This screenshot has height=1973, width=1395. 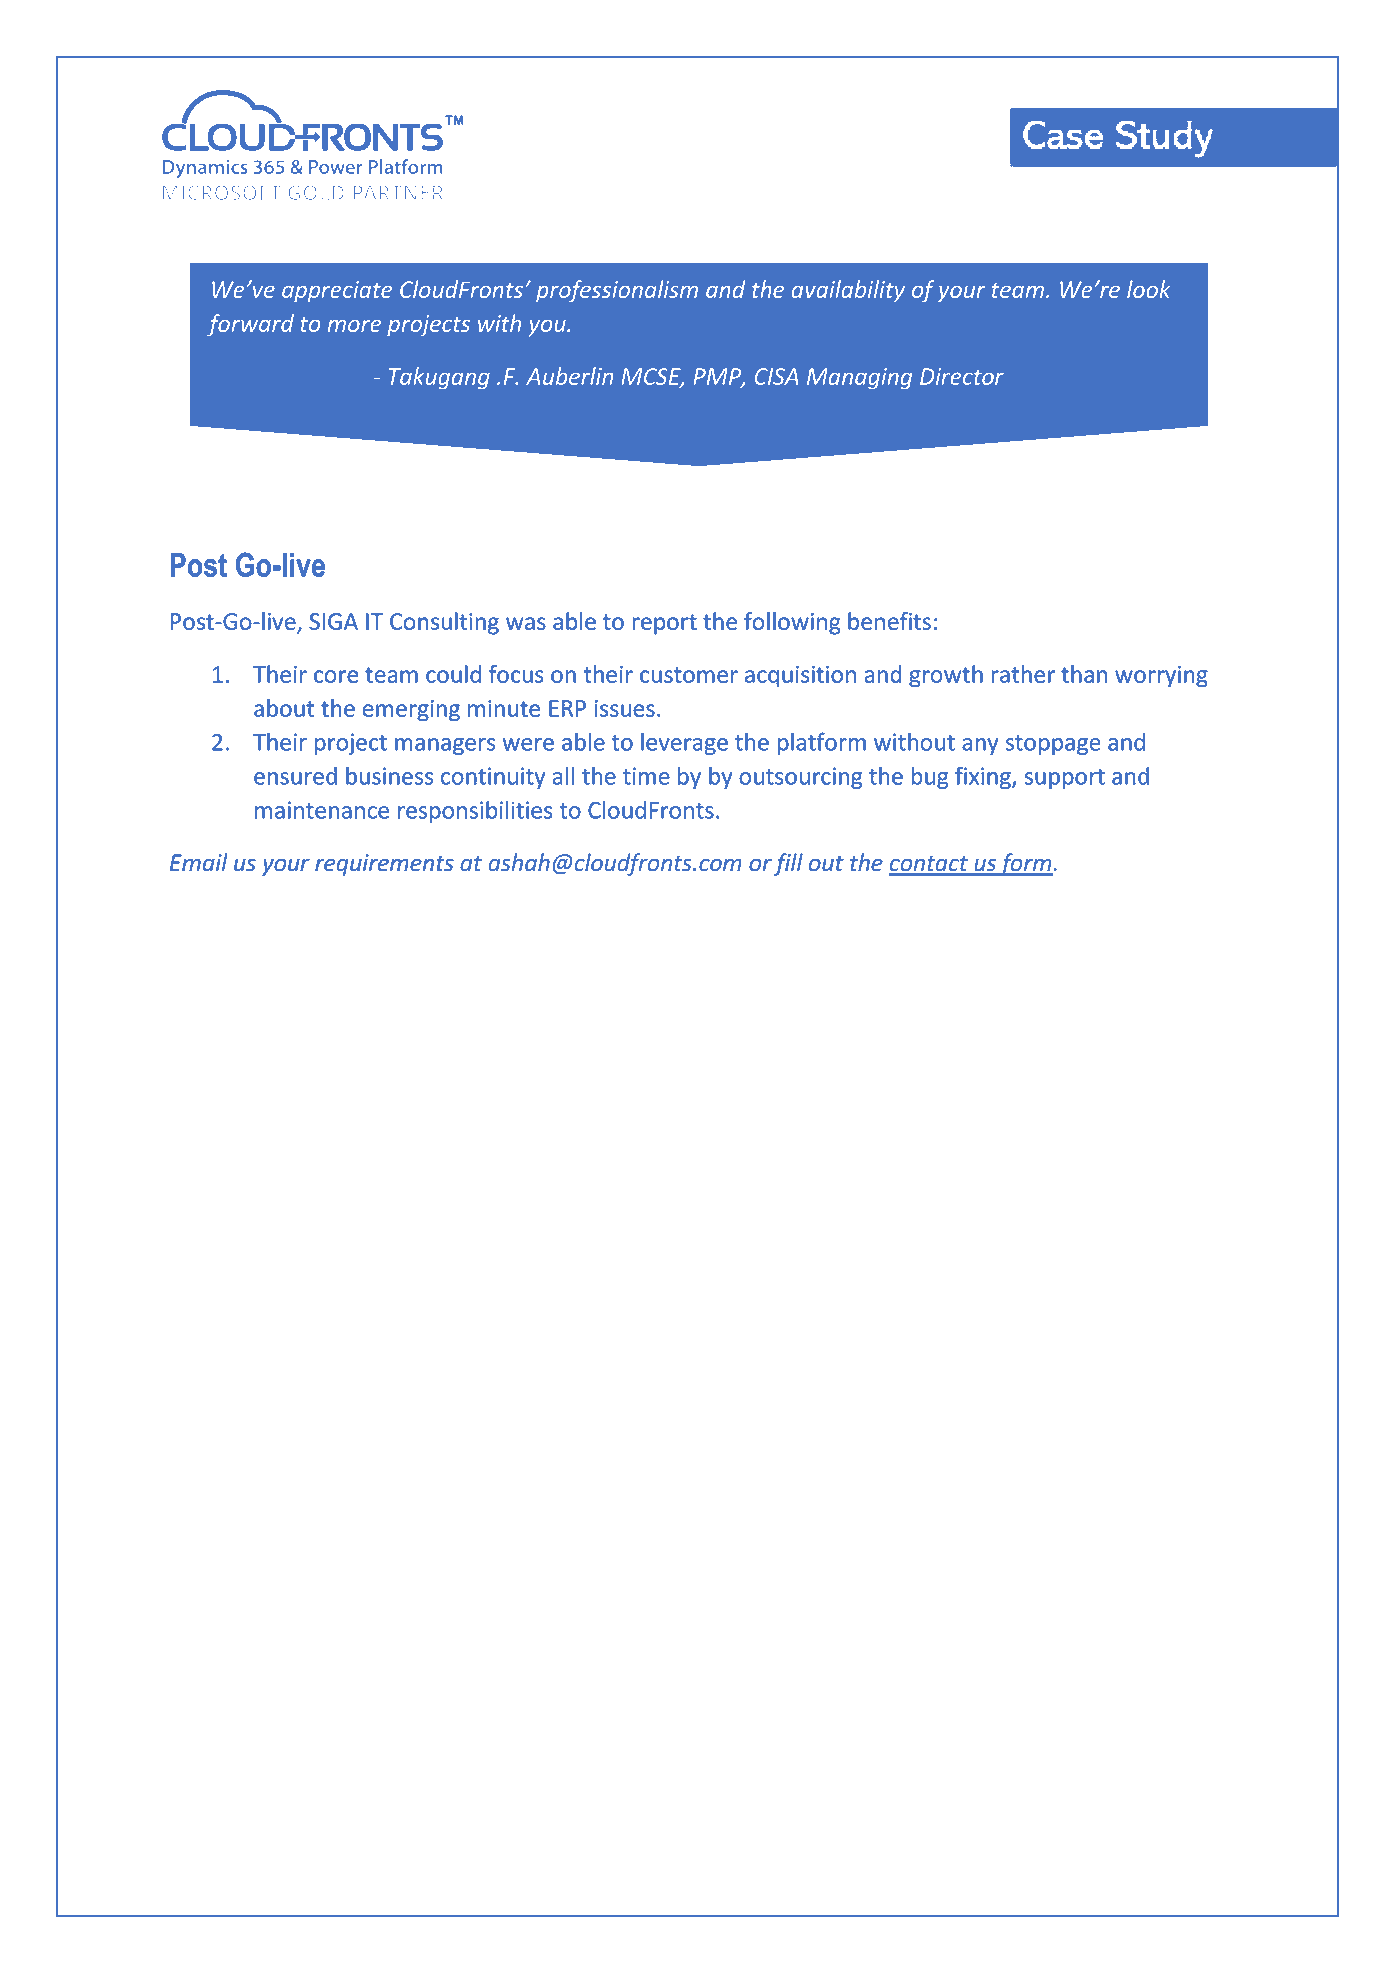 What do you see at coordinates (788, 864) in the screenshot?
I see `fill` at bounding box center [788, 864].
